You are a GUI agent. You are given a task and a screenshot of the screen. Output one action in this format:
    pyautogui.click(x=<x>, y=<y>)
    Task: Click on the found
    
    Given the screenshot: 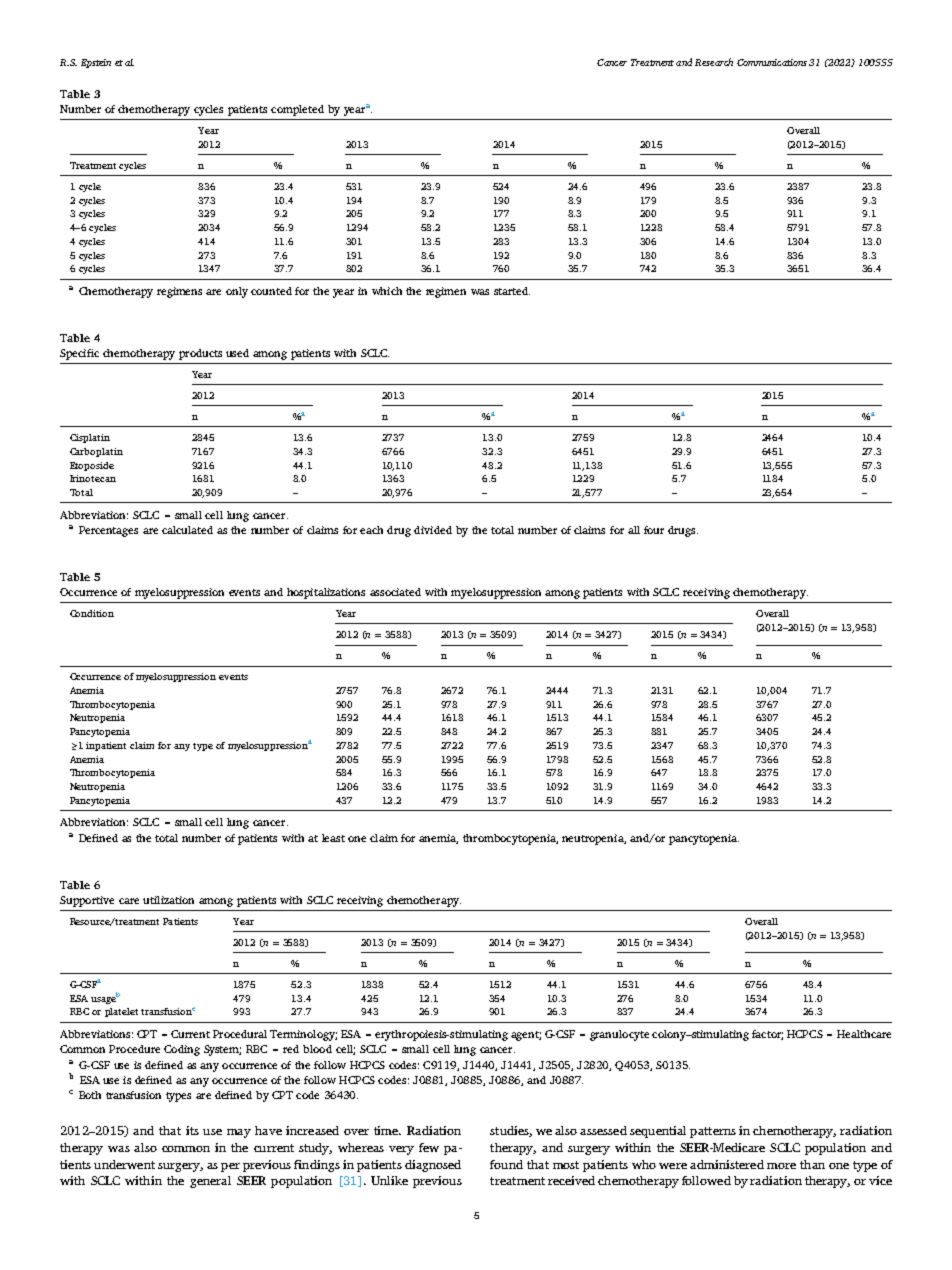 What is the action you would take?
    pyautogui.click(x=506, y=1164)
